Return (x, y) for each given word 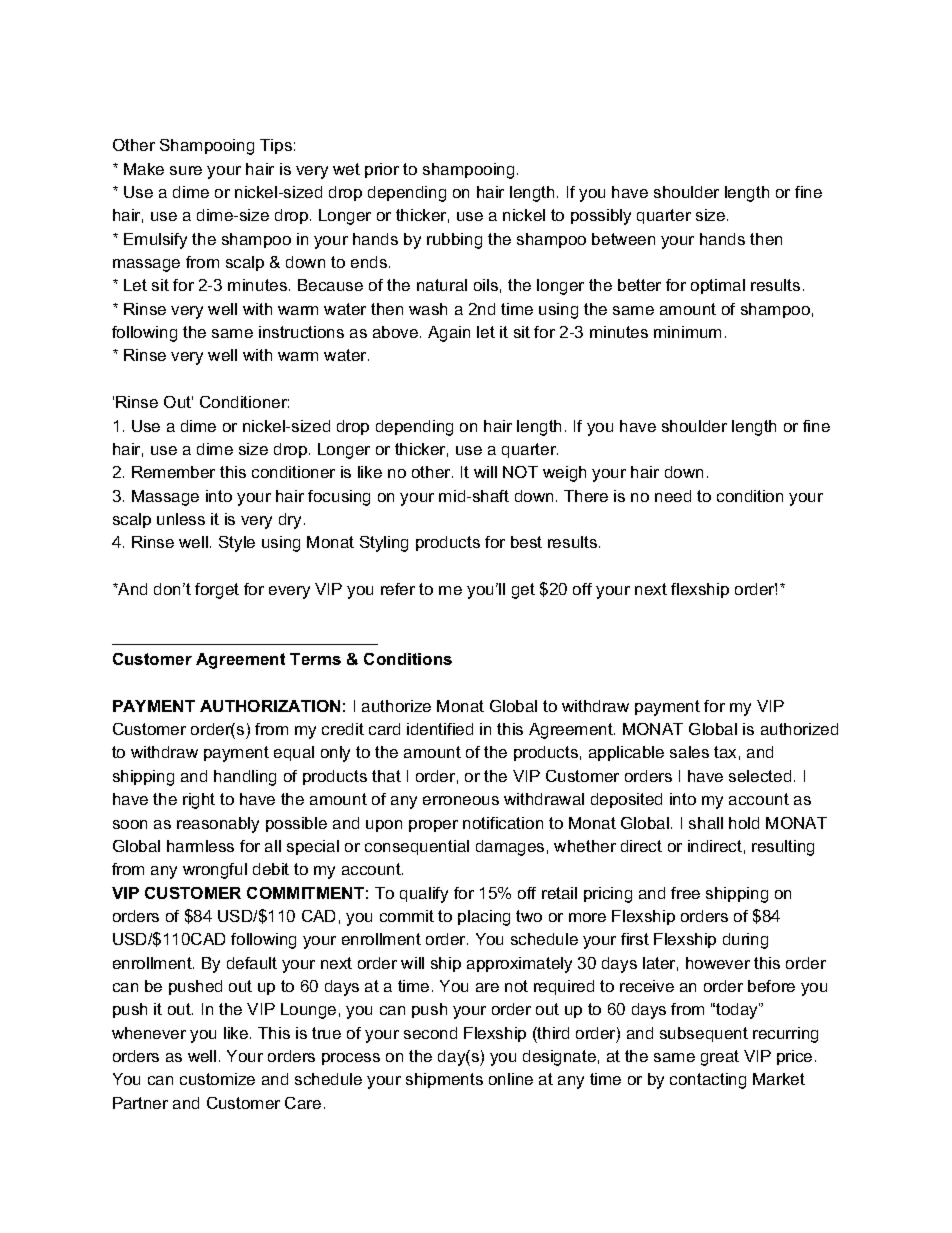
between (623, 239)
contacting (708, 1081)
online (511, 1079)
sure (186, 170)
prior (382, 170)
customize (217, 1079)
